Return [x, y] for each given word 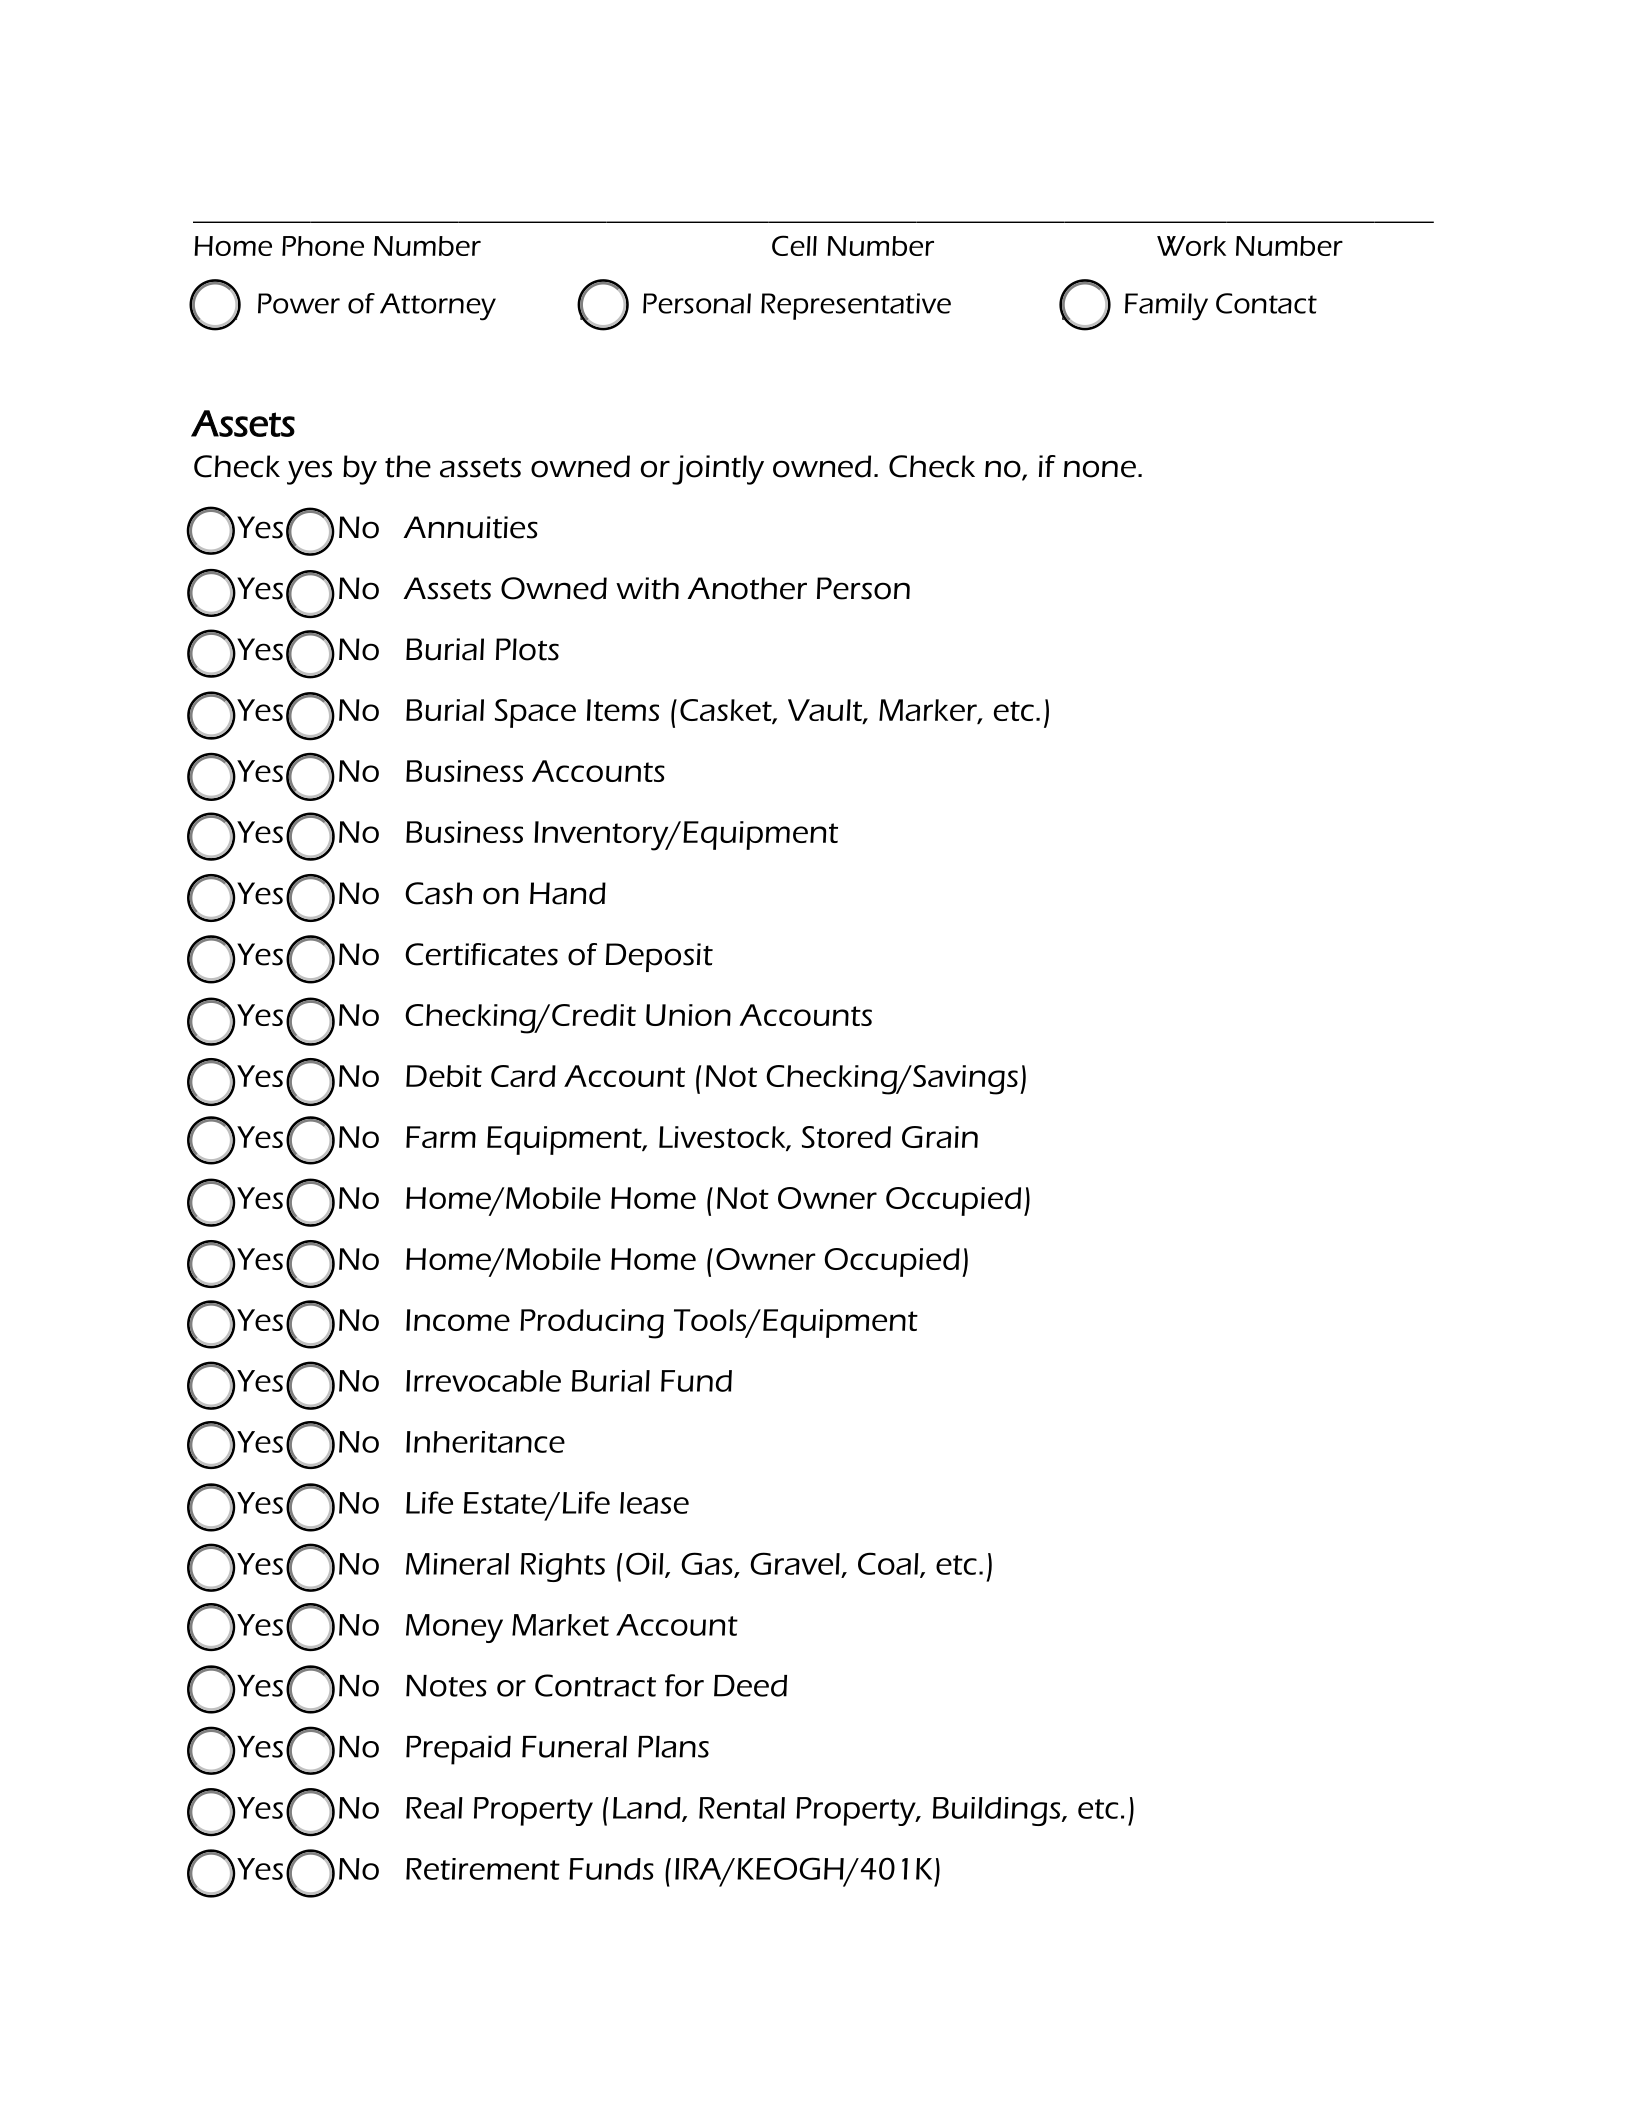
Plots [527, 649]
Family [1166, 307]
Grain [940, 1137]
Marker [929, 711]
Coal [889, 1564]
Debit [444, 1076]
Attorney [438, 307]
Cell [794, 245]
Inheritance [485, 1442]
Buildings [996, 1811]
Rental [742, 1808]
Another [747, 588]
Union [688, 1015]
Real [434, 1808]
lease [654, 1503]
